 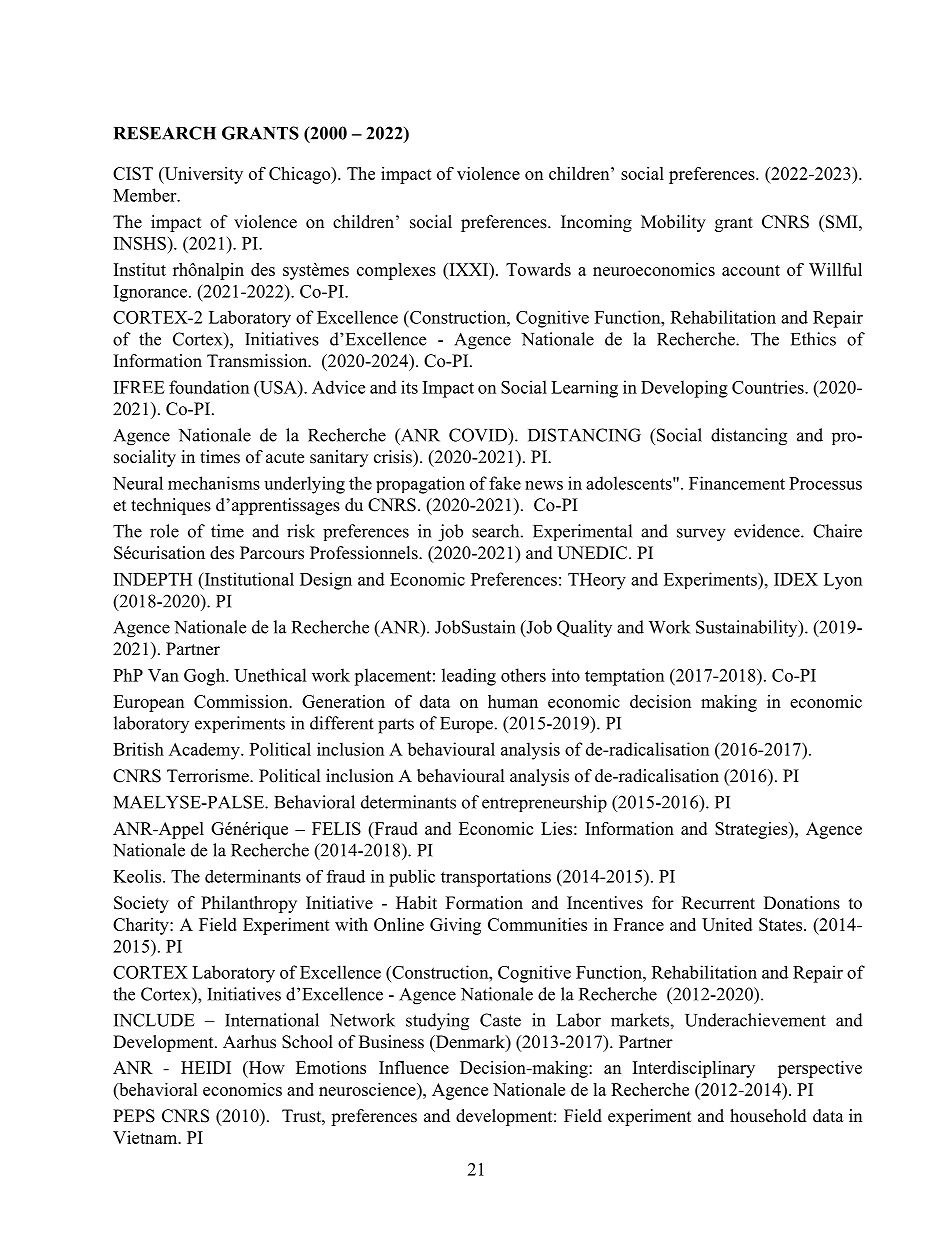 I want to click on Influence, so click(x=414, y=1067).
